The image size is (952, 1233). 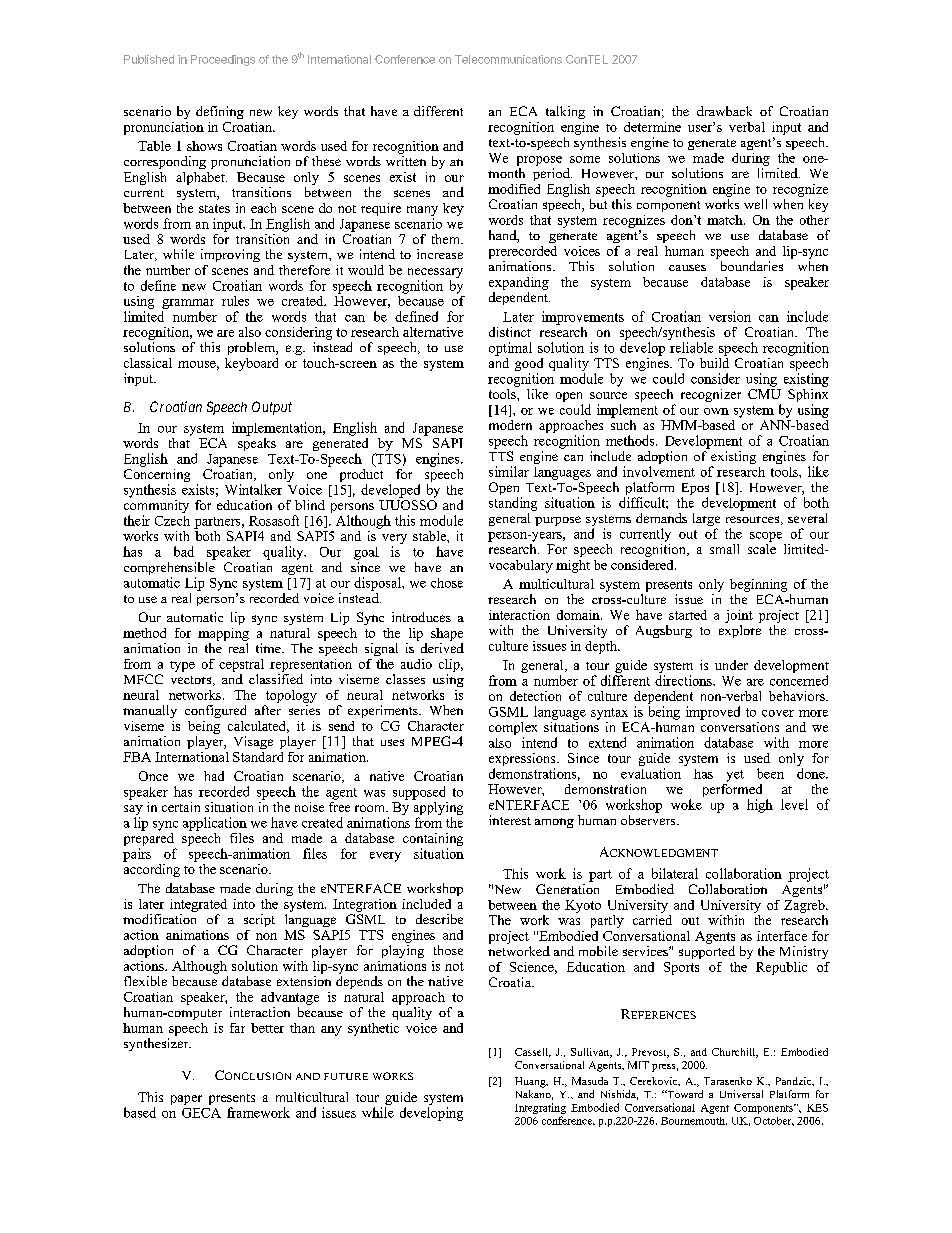 I want to click on drawback, so click(x=724, y=111).
